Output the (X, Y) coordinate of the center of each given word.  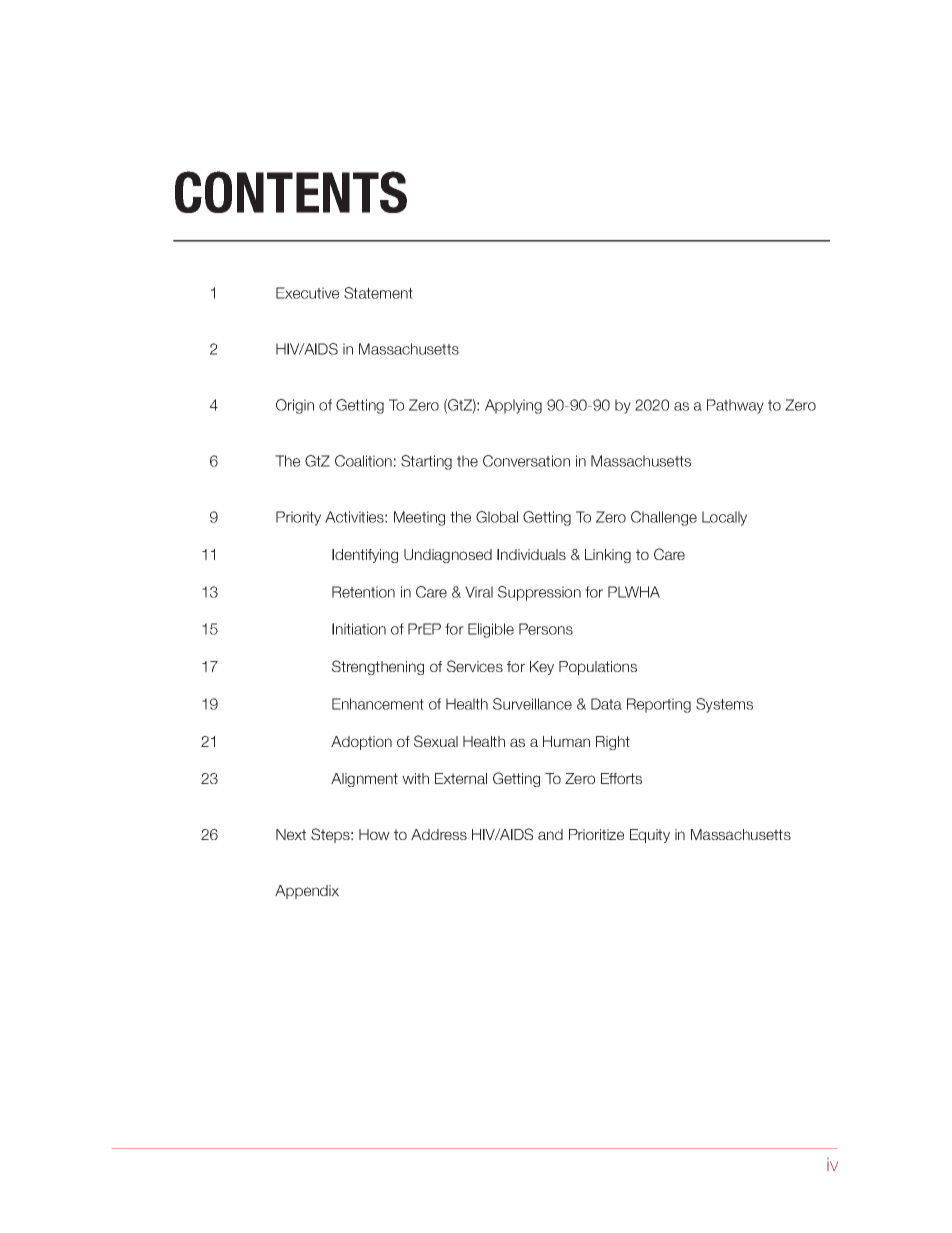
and (550, 834)
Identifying (365, 556)
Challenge (664, 518)
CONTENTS (291, 192)
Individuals (531, 554)
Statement (378, 293)
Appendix (307, 892)
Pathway (735, 406)
